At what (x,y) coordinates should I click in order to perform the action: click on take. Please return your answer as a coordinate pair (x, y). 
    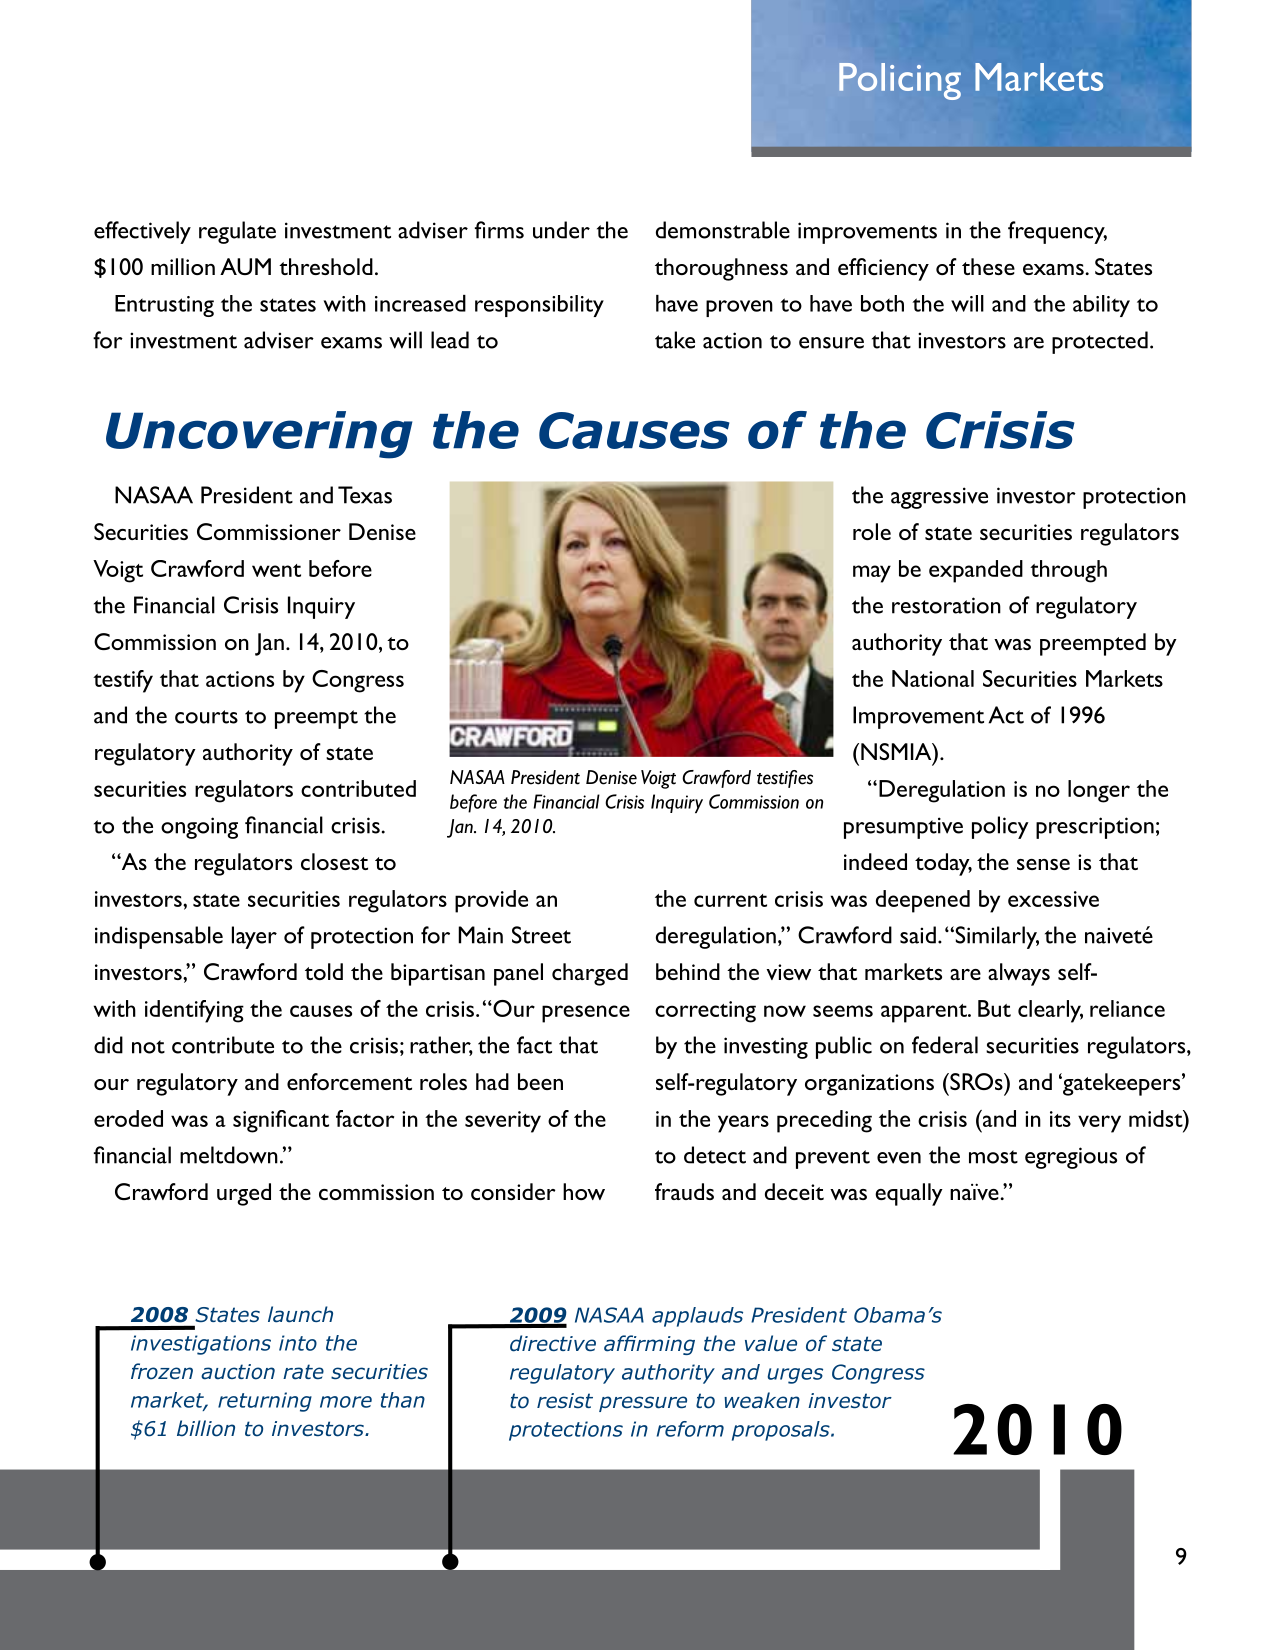
    Looking at the image, I should click on (675, 340).
